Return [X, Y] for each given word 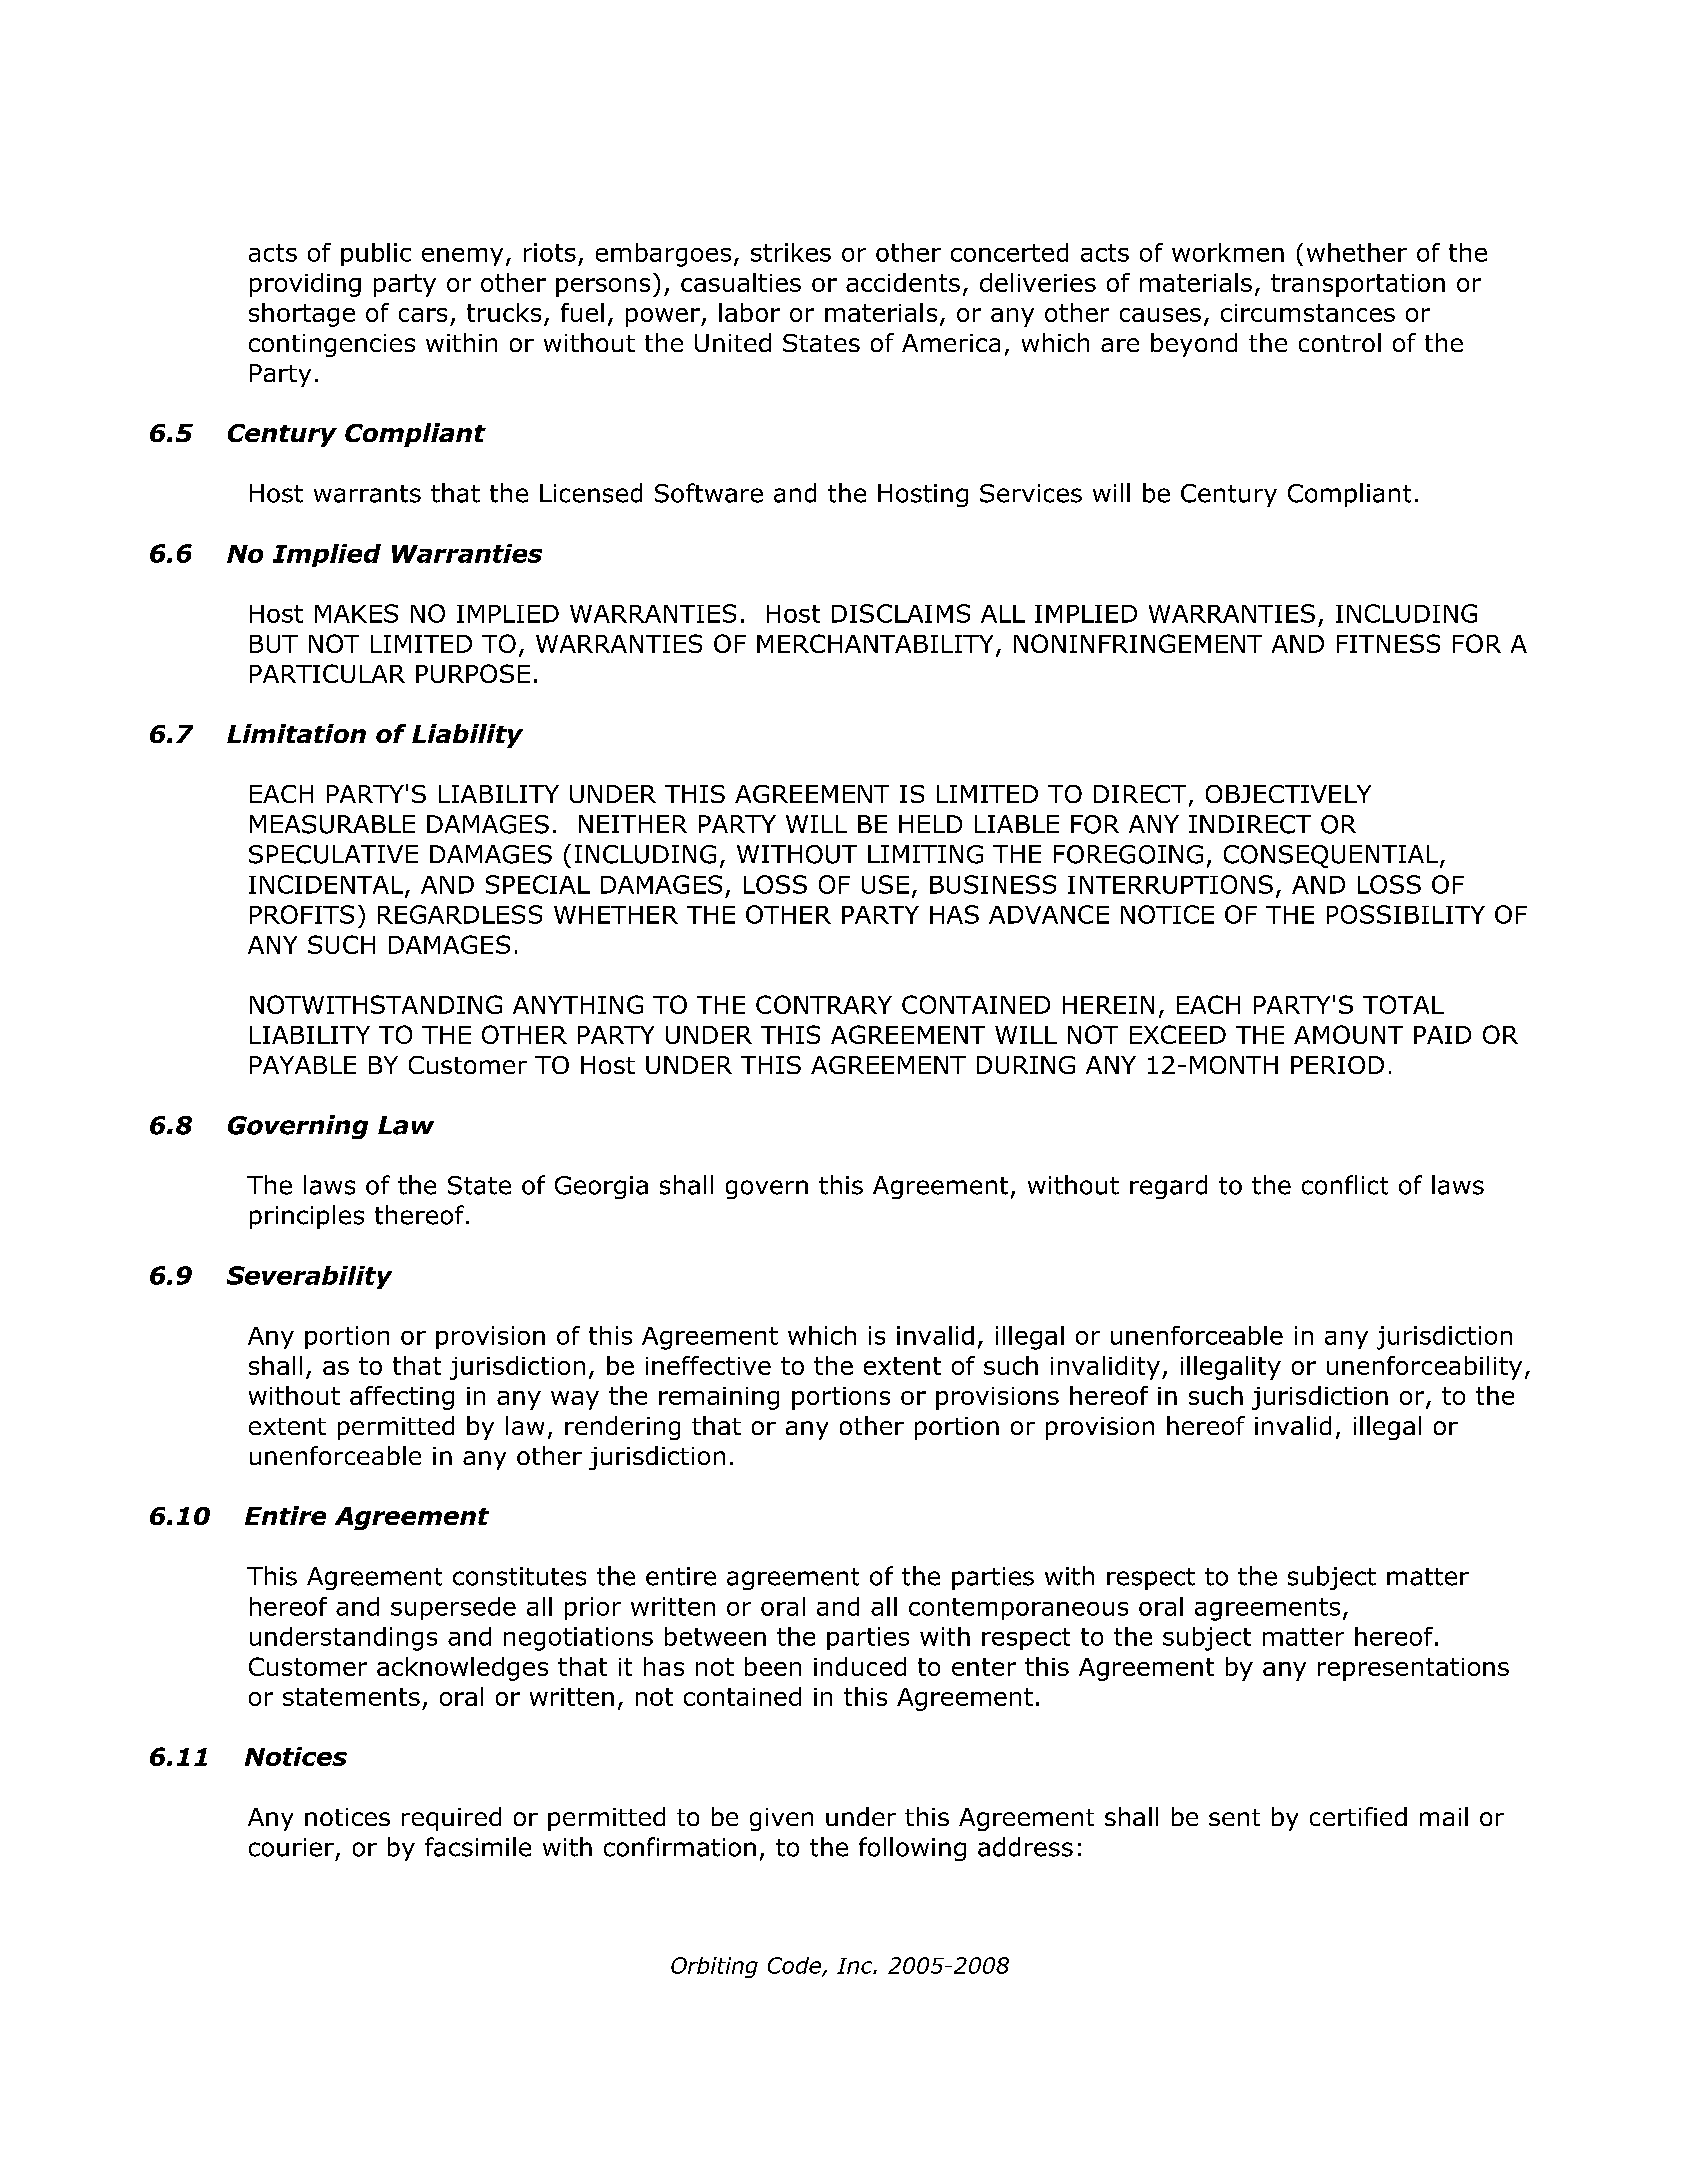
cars [423, 315]
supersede [453, 1608]
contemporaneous [1018, 1609]
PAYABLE [303, 1065]
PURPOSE [473, 673]
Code [795, 1966]
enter [984, 1667]
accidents [903, 282]
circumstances [1308, 313]
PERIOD [1337, 1065]
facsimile [478, 1847]
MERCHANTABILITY [875, 643]
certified [1358, 1816]
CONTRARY [824, 1004]
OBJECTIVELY [1288, 794]
